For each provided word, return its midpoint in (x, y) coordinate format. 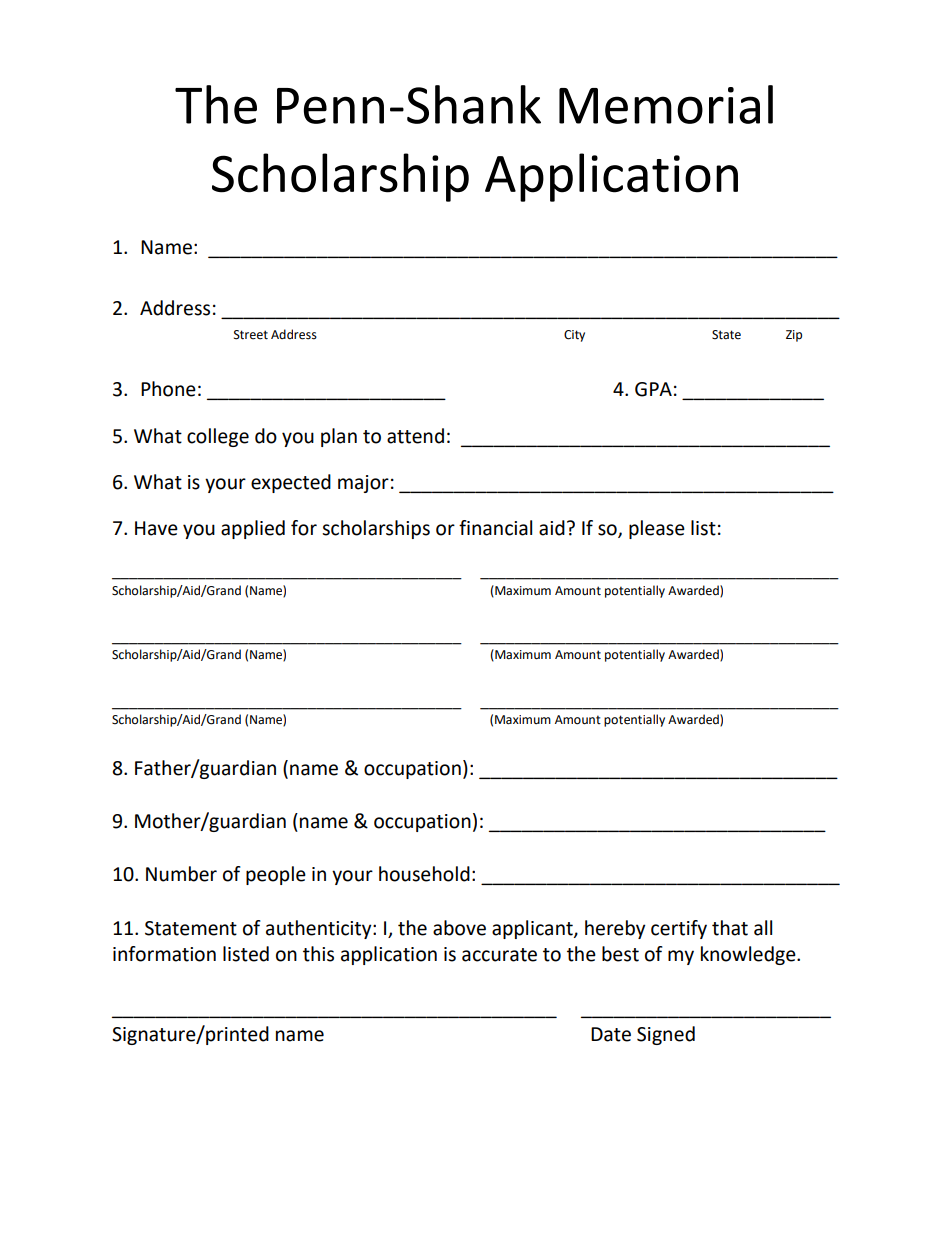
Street (251, 335)
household (424, 874)
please (657, 529)
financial (495, 528)
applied (253, 529)
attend (415, 436)
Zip (794, 336)
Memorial (666, 104)
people (276, 875)
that (730, 928)
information (164, 954)
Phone (168, 389)
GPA (653, 389)
